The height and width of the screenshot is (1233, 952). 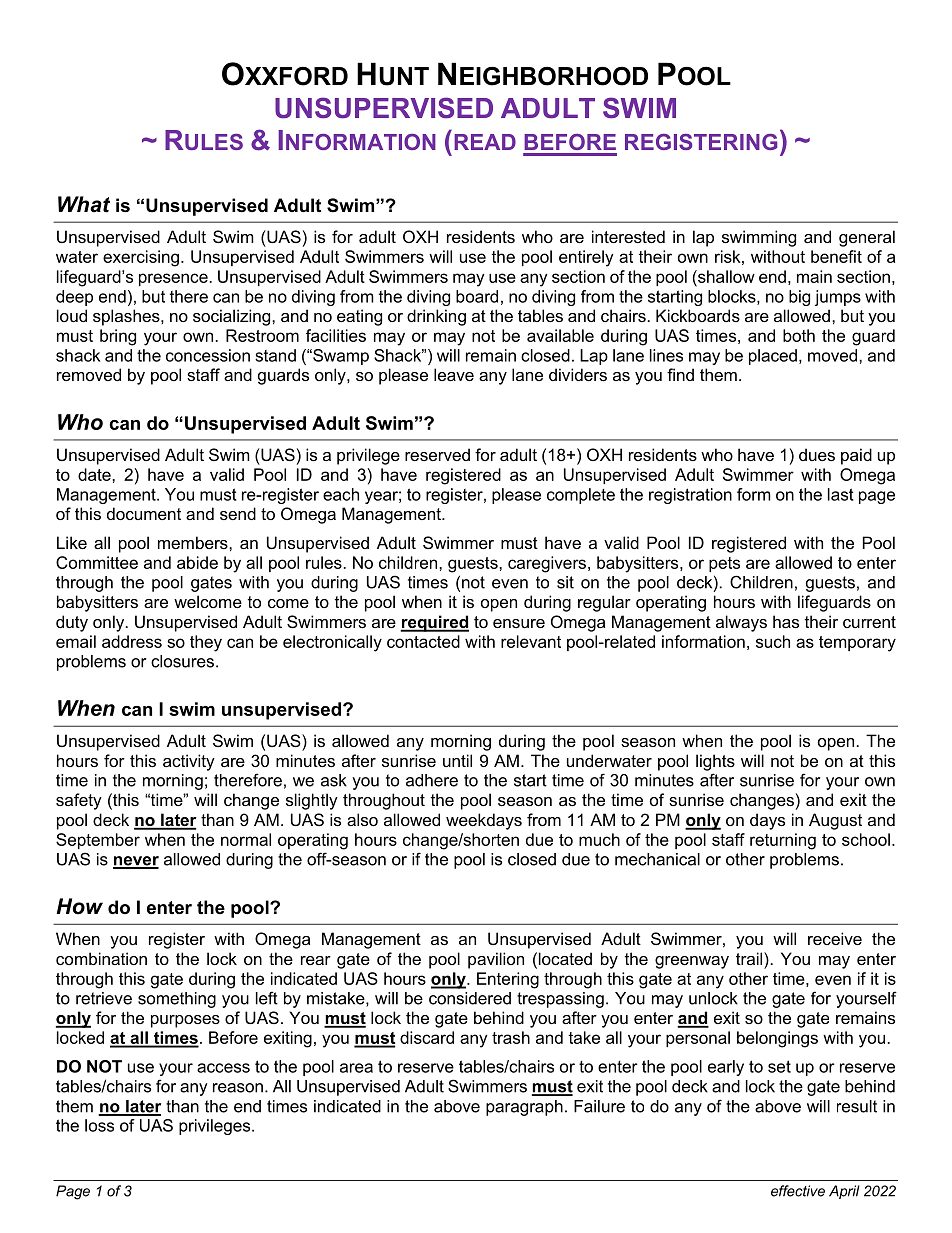 What do you see at coordinates (457, 760) in the screenshot?
I see `until` at bounding box center [457, 760].
